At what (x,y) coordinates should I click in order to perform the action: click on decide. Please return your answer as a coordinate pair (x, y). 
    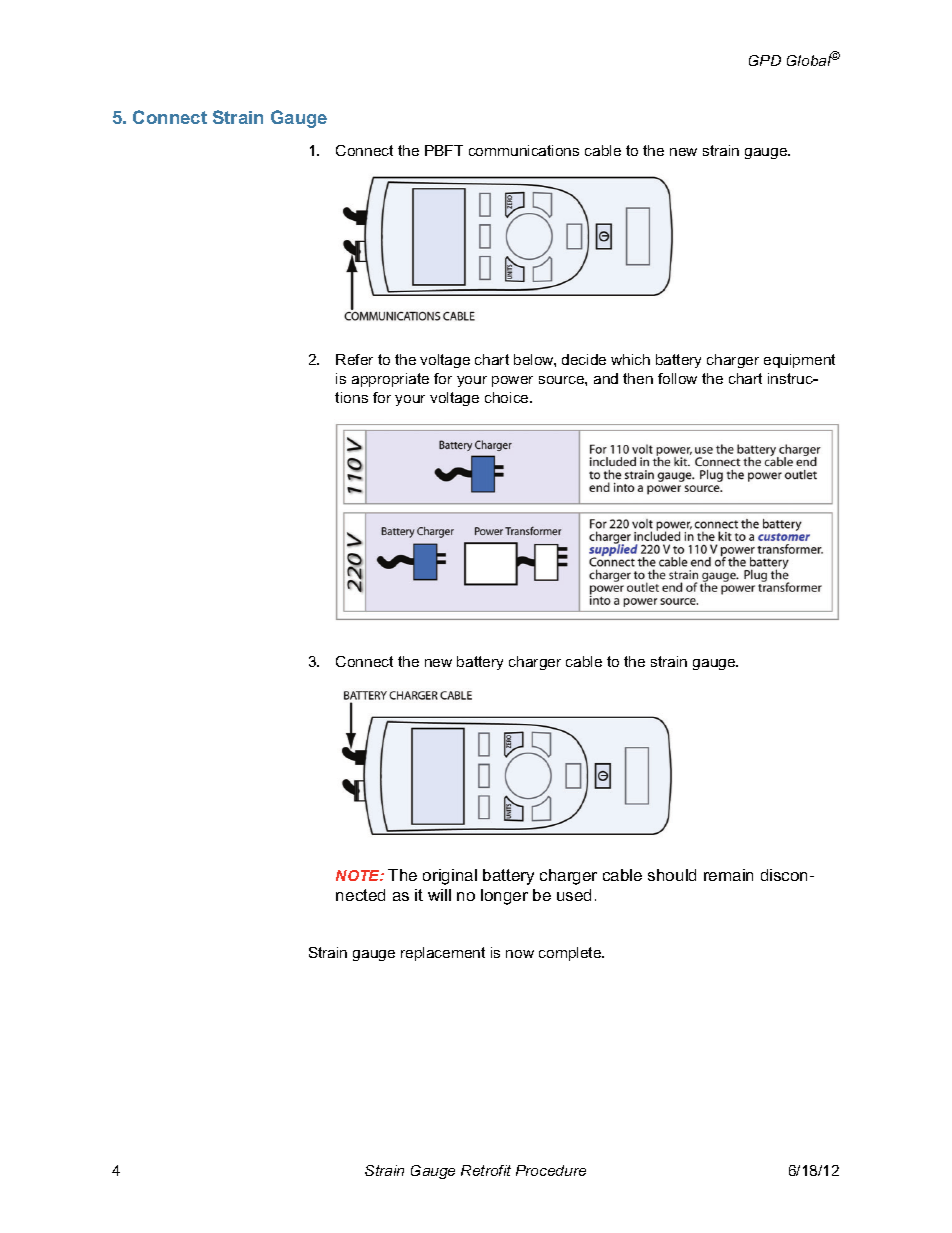
    Looking at the image, I should click on (584, 359).
